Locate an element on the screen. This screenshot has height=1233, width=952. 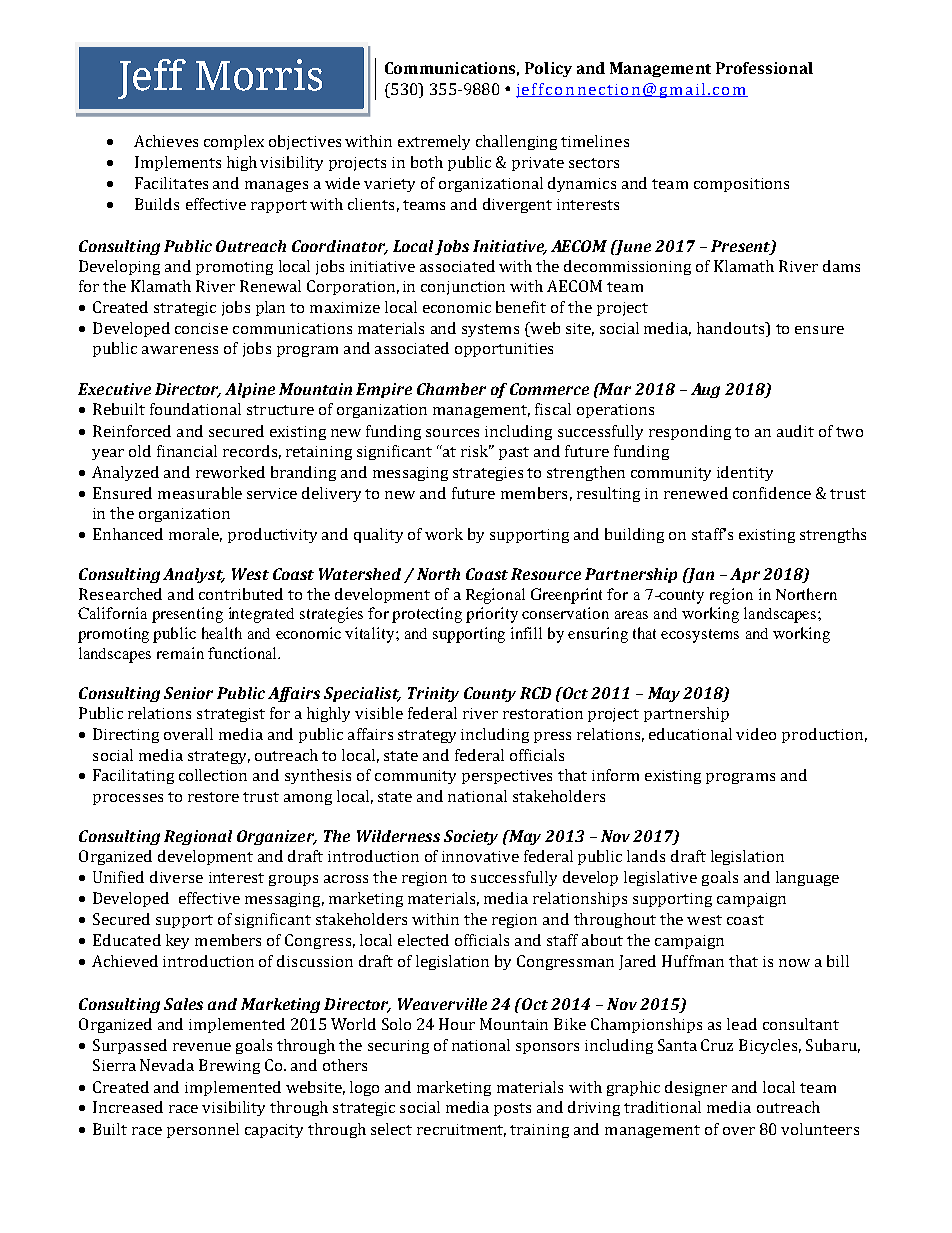
Professional is located at coordinates (764, 68).
